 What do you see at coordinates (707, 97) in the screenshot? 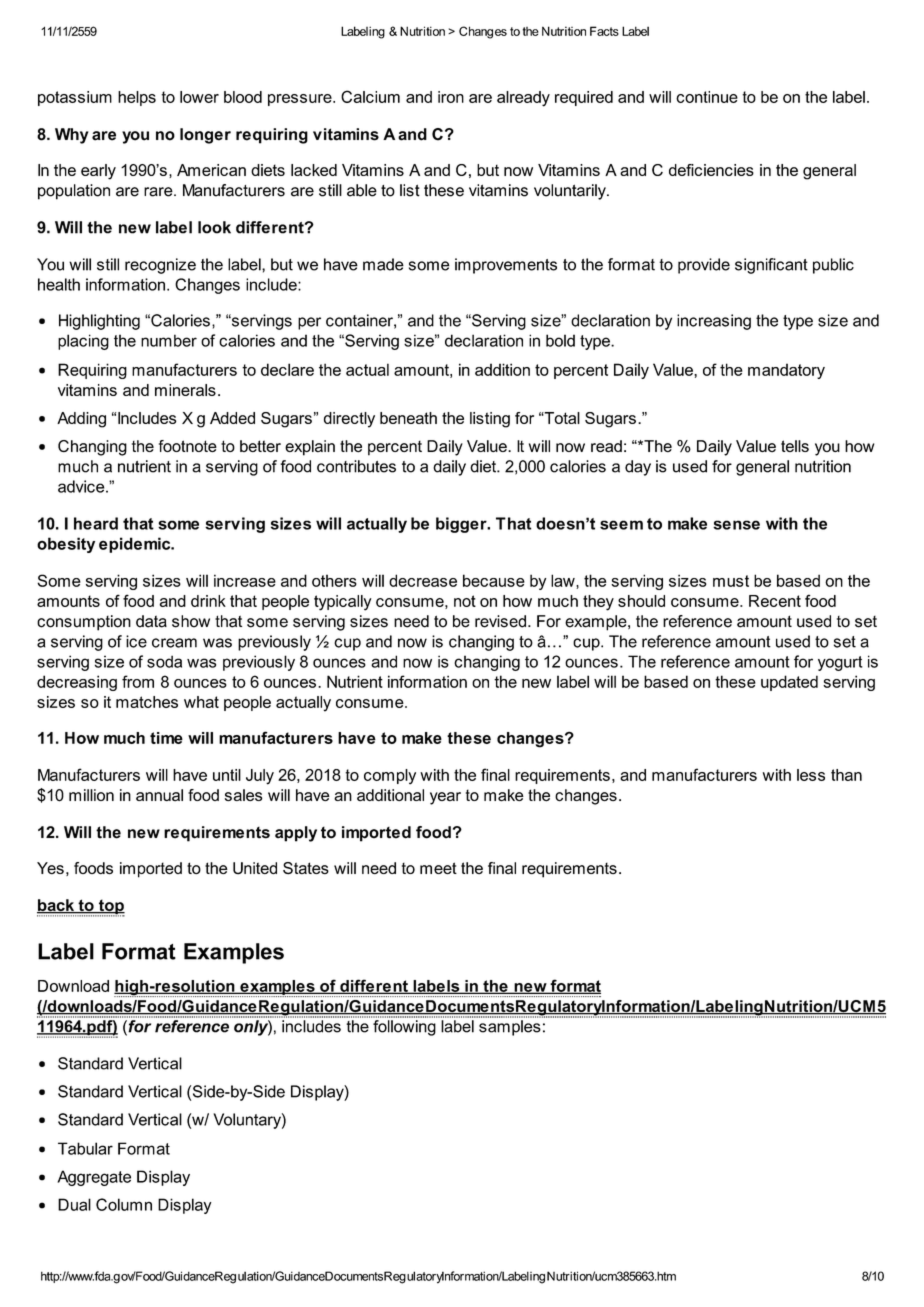
I see `continue` at bounding box center [707, 97].
